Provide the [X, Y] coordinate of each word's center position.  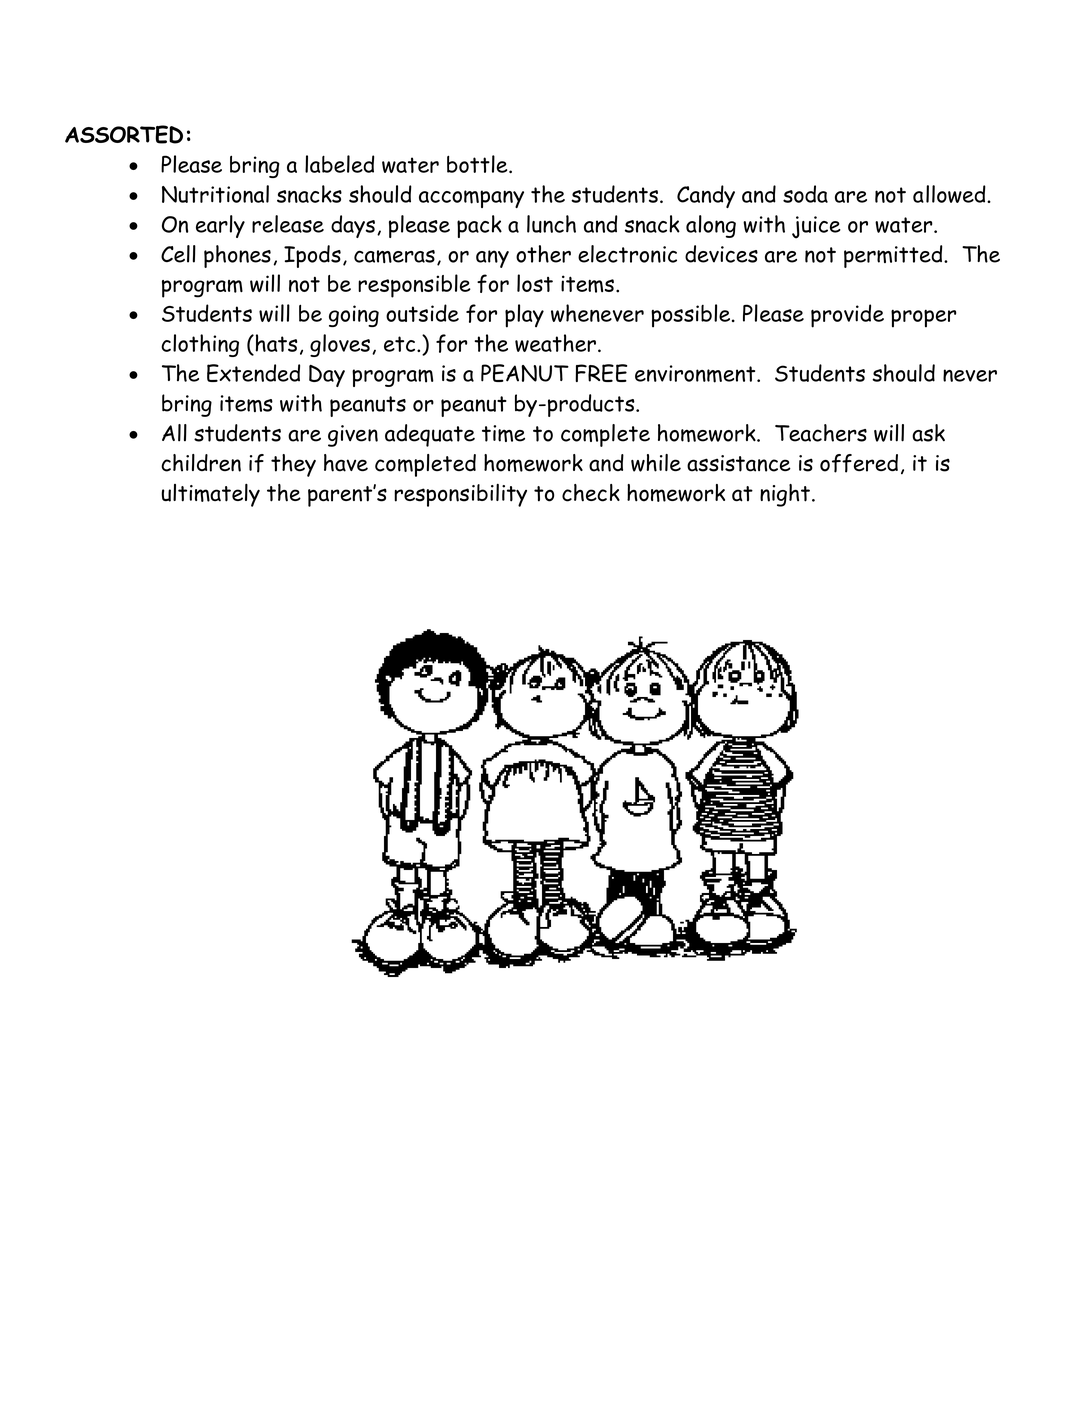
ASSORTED [124, 134]
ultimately [210, 495]
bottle [478, 164]
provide [847, 316]
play [524, 316]
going [354, 316]
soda [805, 194]
